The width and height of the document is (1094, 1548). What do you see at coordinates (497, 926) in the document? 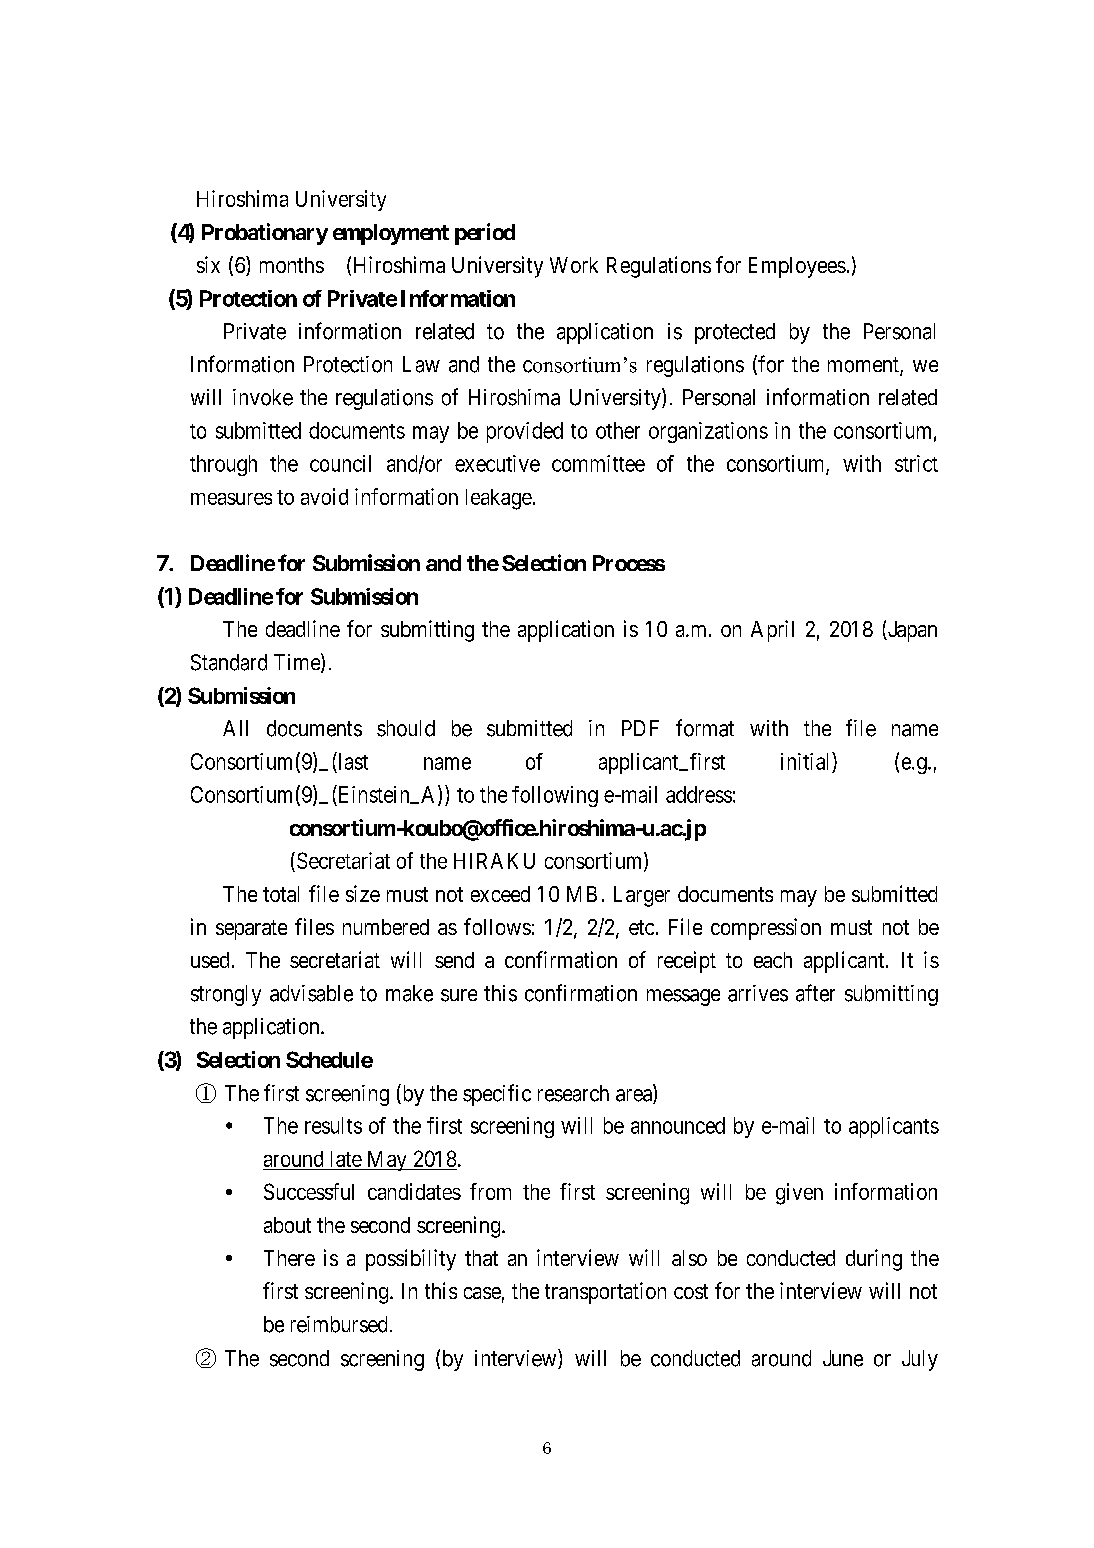
I see `follows` at bounding box center [497, 926].
